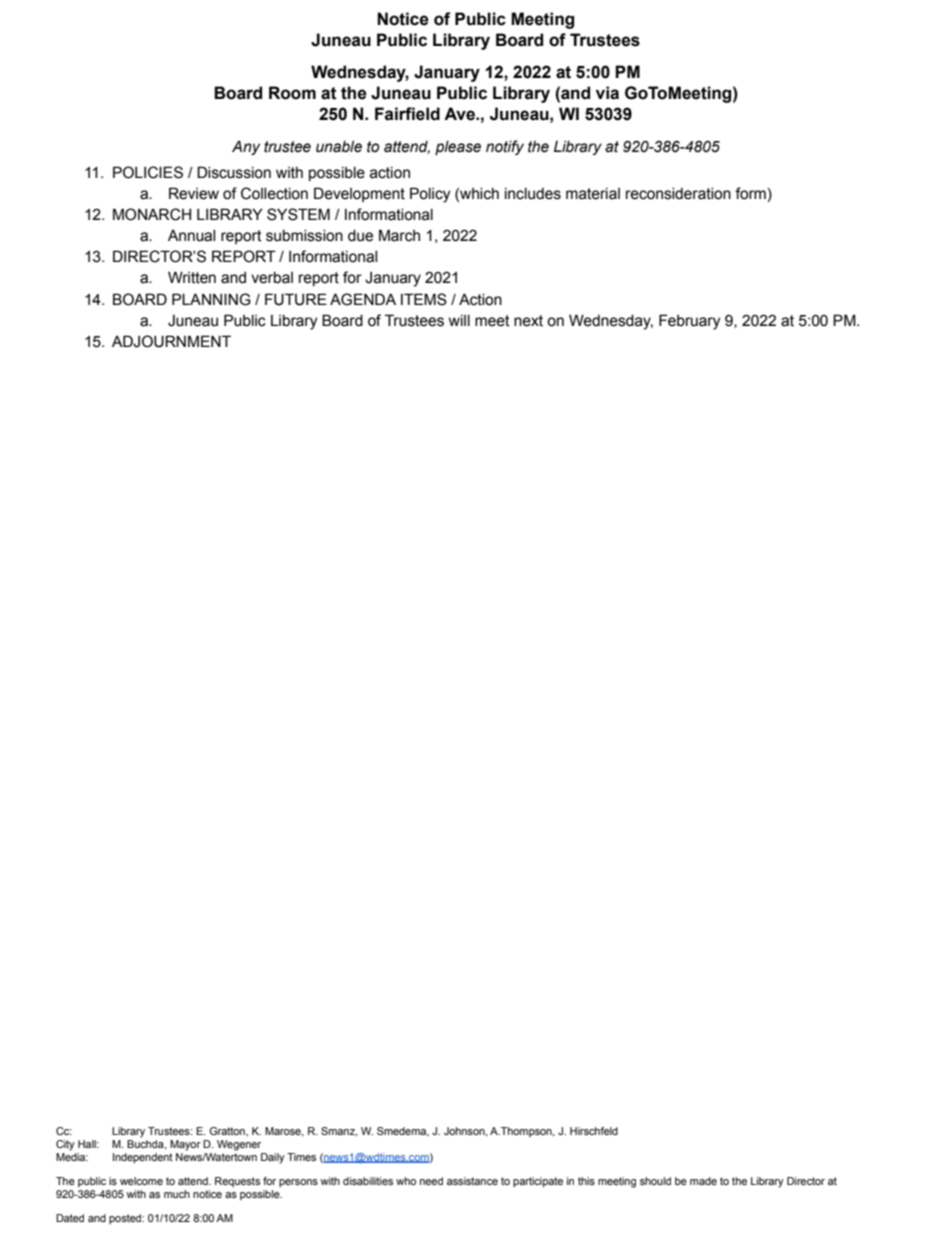 This image has width=952, height=1233. What do you see at coordinates (459, 320) in the image?
I see `will` at bounding box center [459, 320].
